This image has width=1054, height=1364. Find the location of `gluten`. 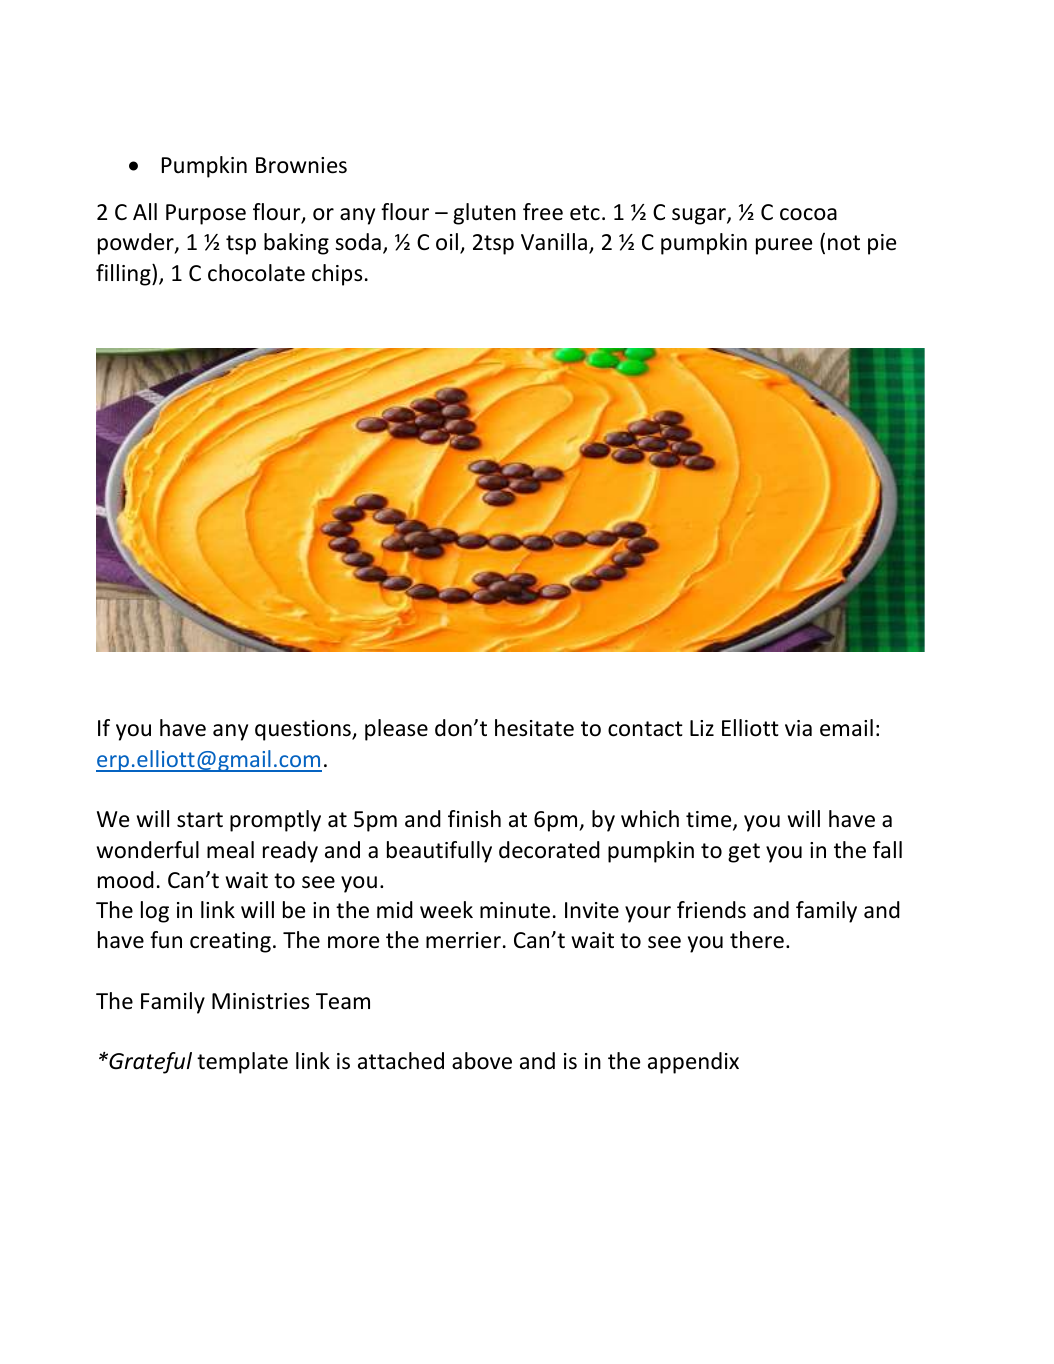

gluten is located at coordinates (484, 214).
